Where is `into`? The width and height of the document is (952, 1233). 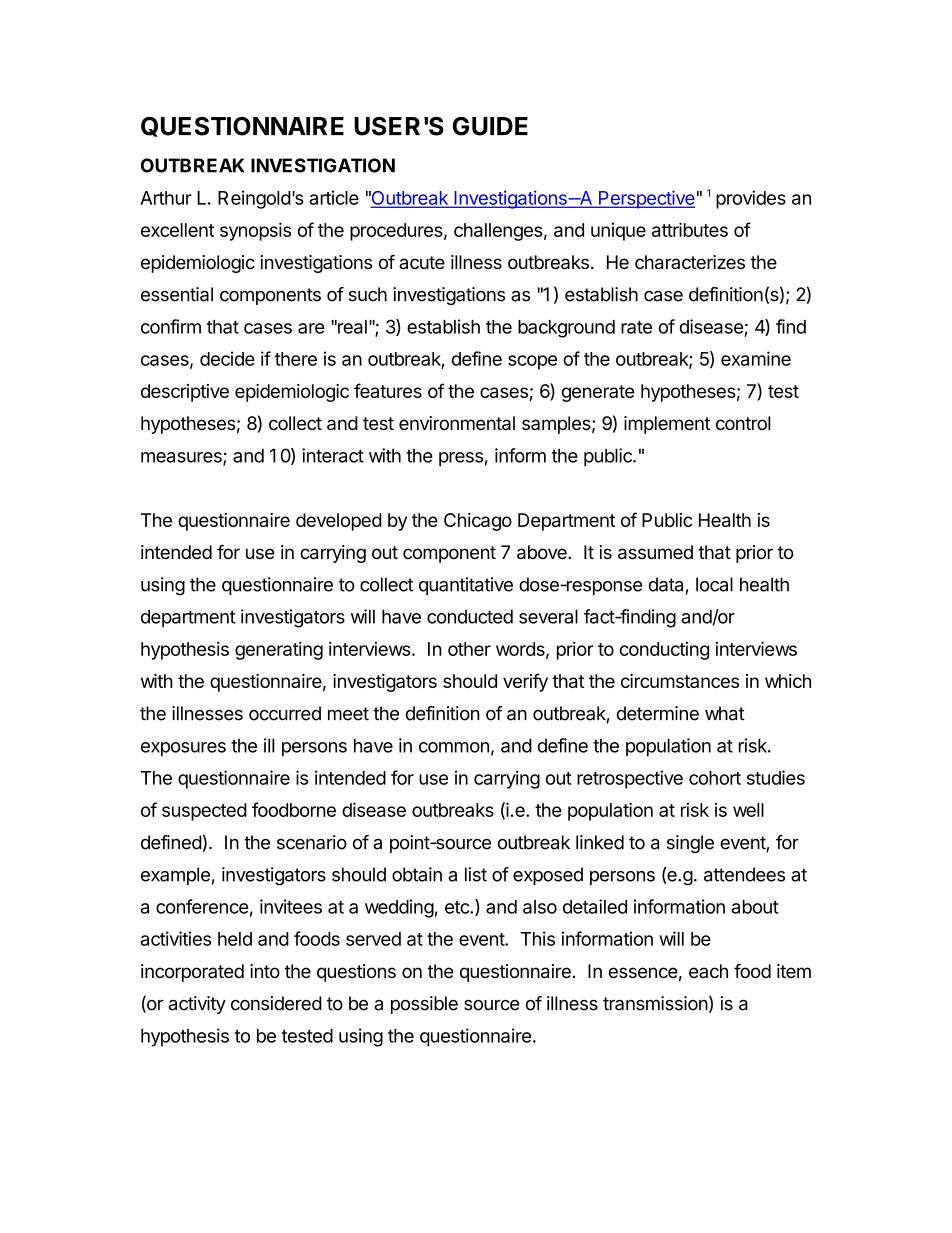 into is located at coordinates (265, 971).
